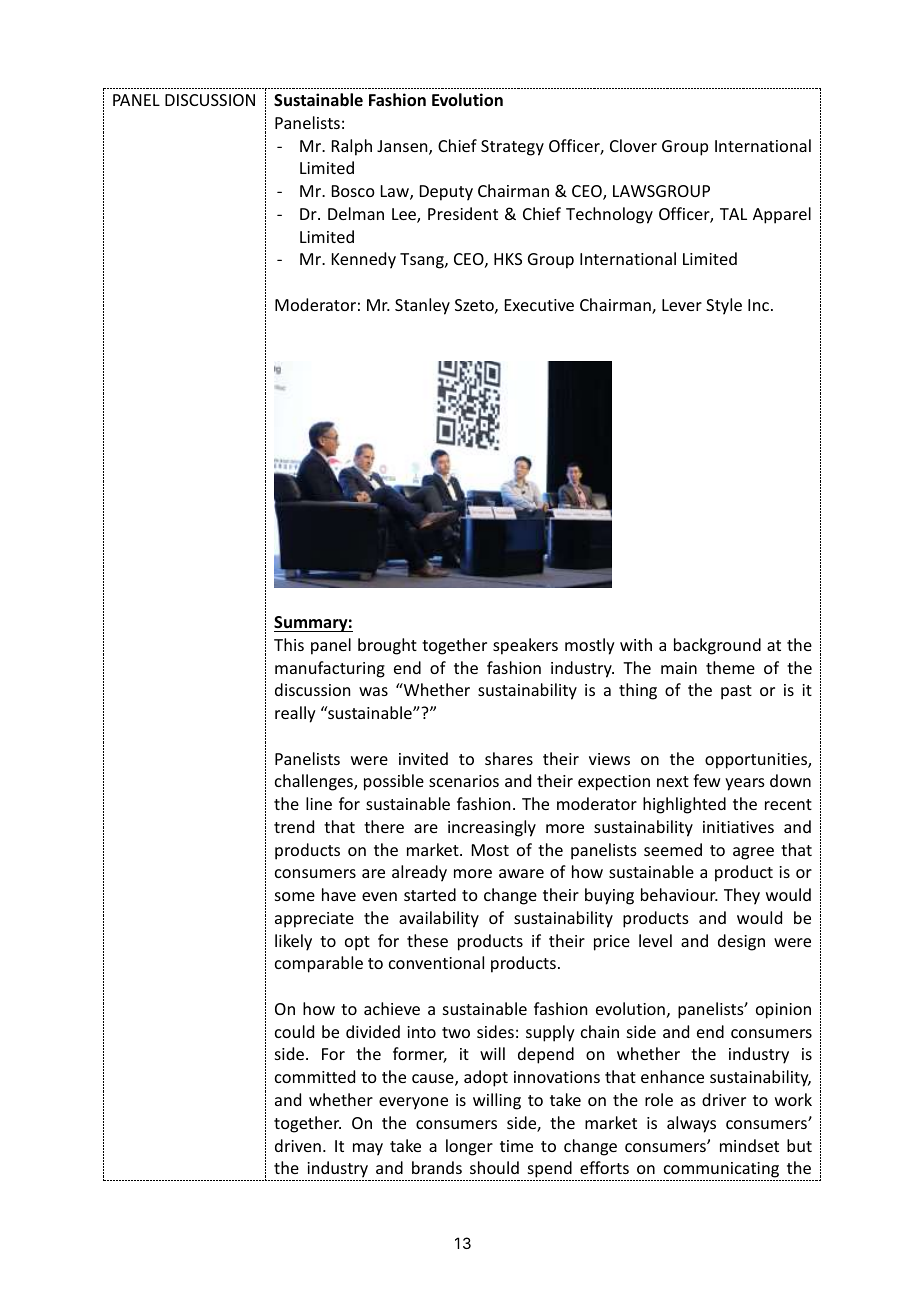  I want to click on background, so click(717, 646).
